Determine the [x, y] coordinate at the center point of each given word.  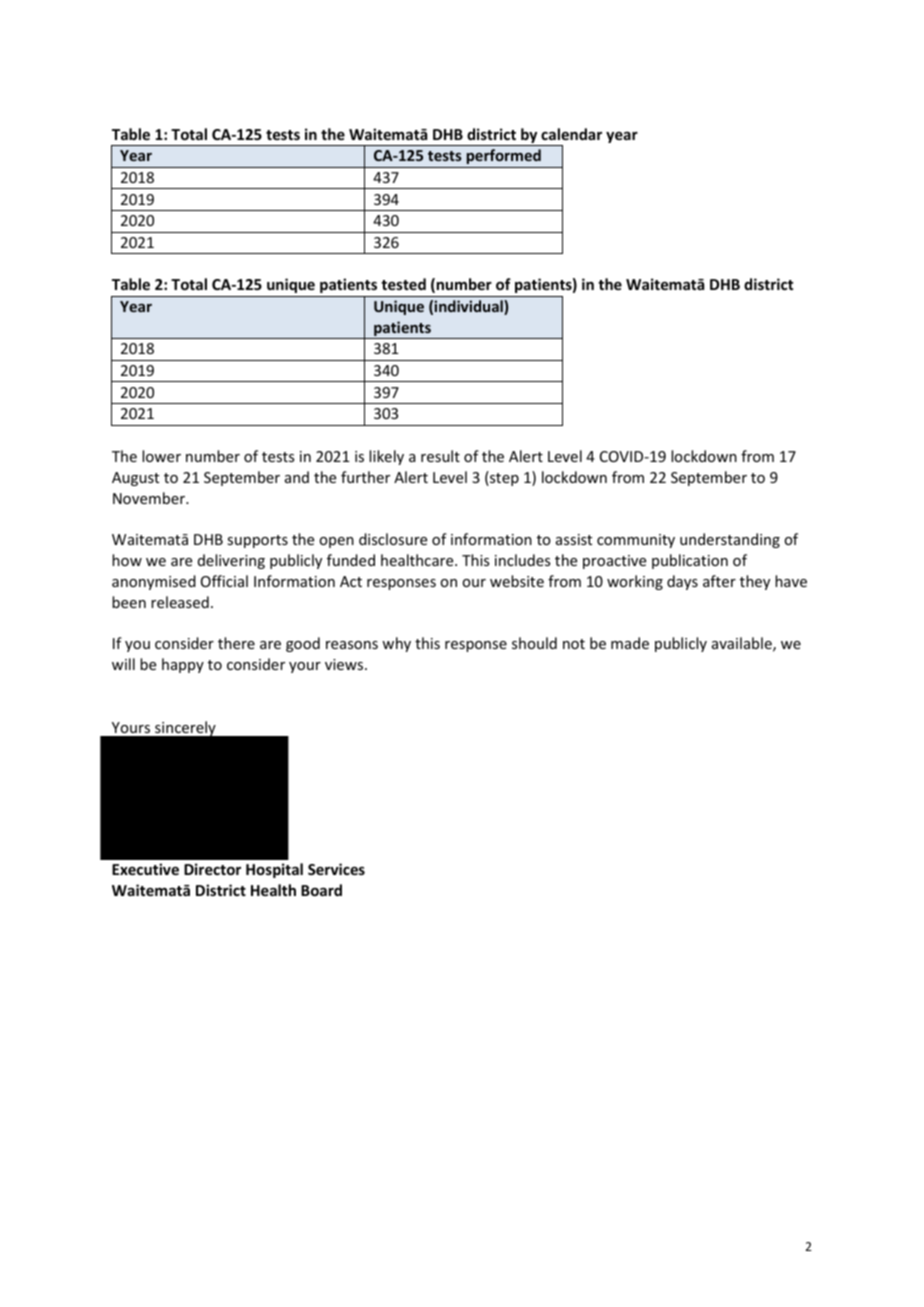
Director [212, 869]
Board [321, 890]
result [440, 456]
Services [336, 869]
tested [403, 284]
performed [504, 156]
